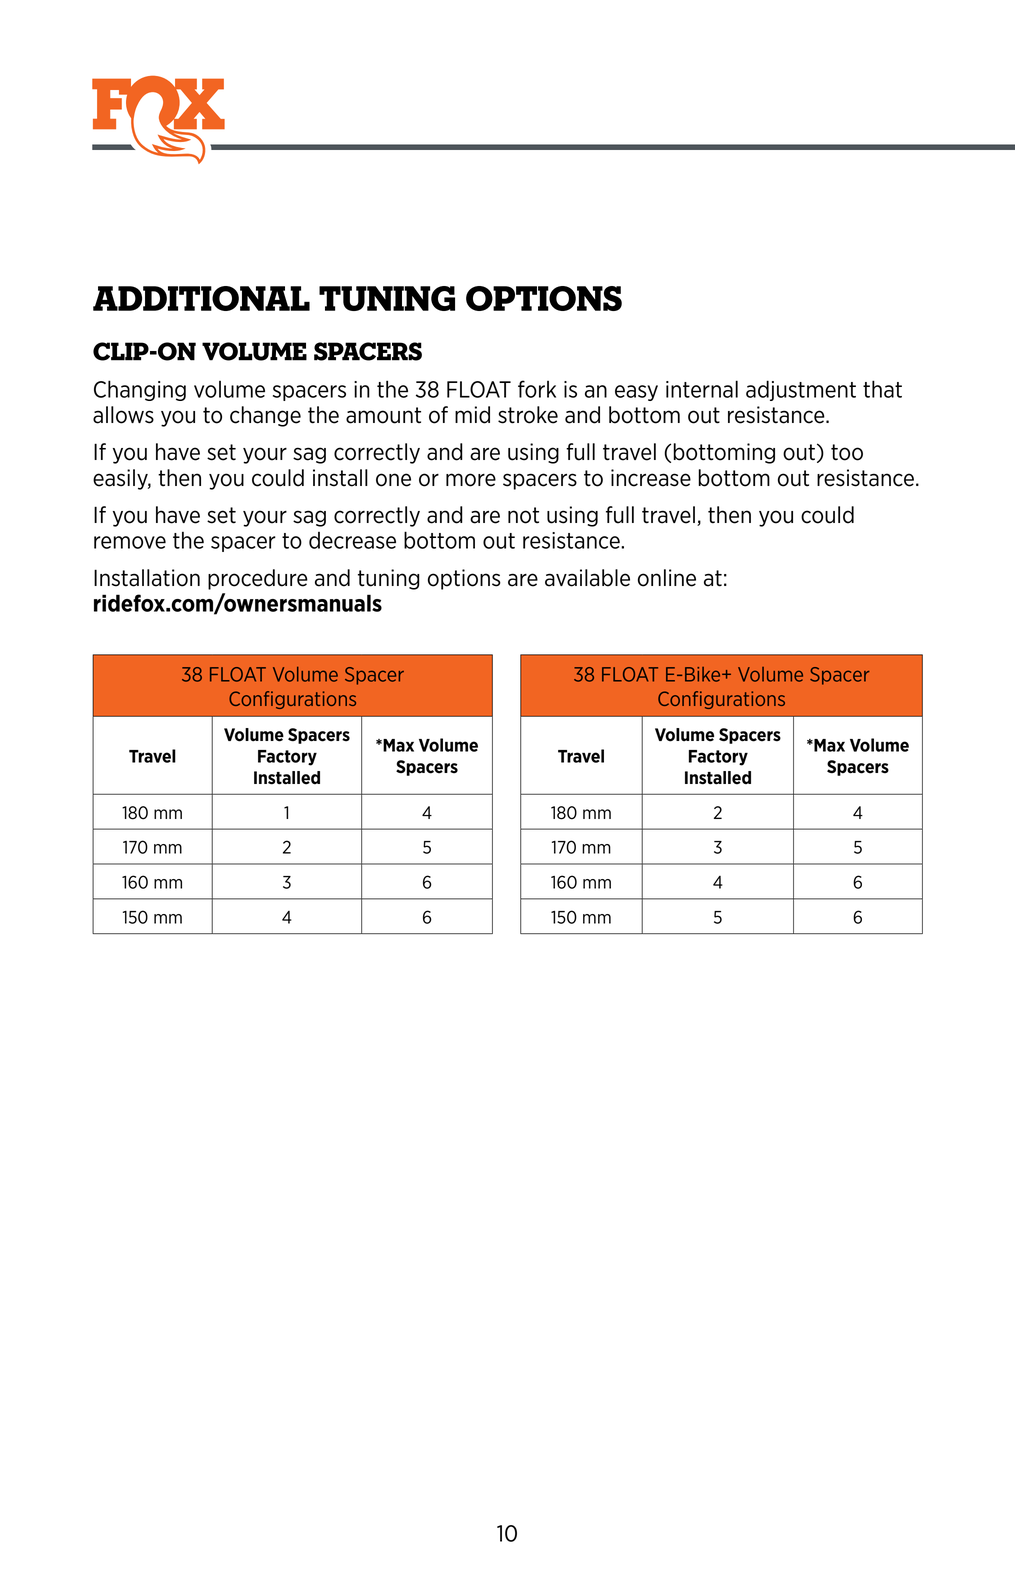  What do you see at coordinates (471, 480) in the image?
I see `more` at bounding box center [471, 480].
